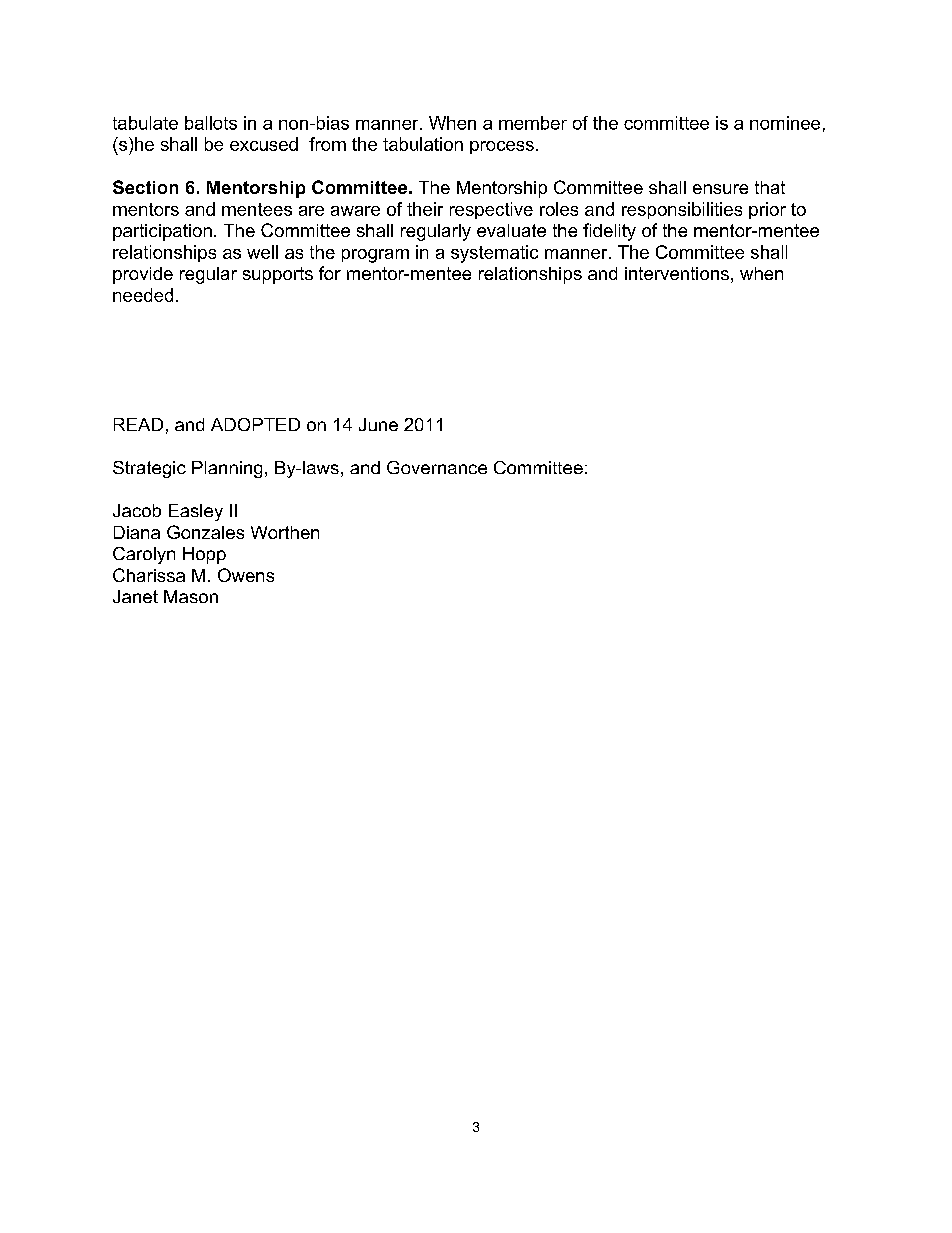  I want to click on ballots, so click(211, 123).
